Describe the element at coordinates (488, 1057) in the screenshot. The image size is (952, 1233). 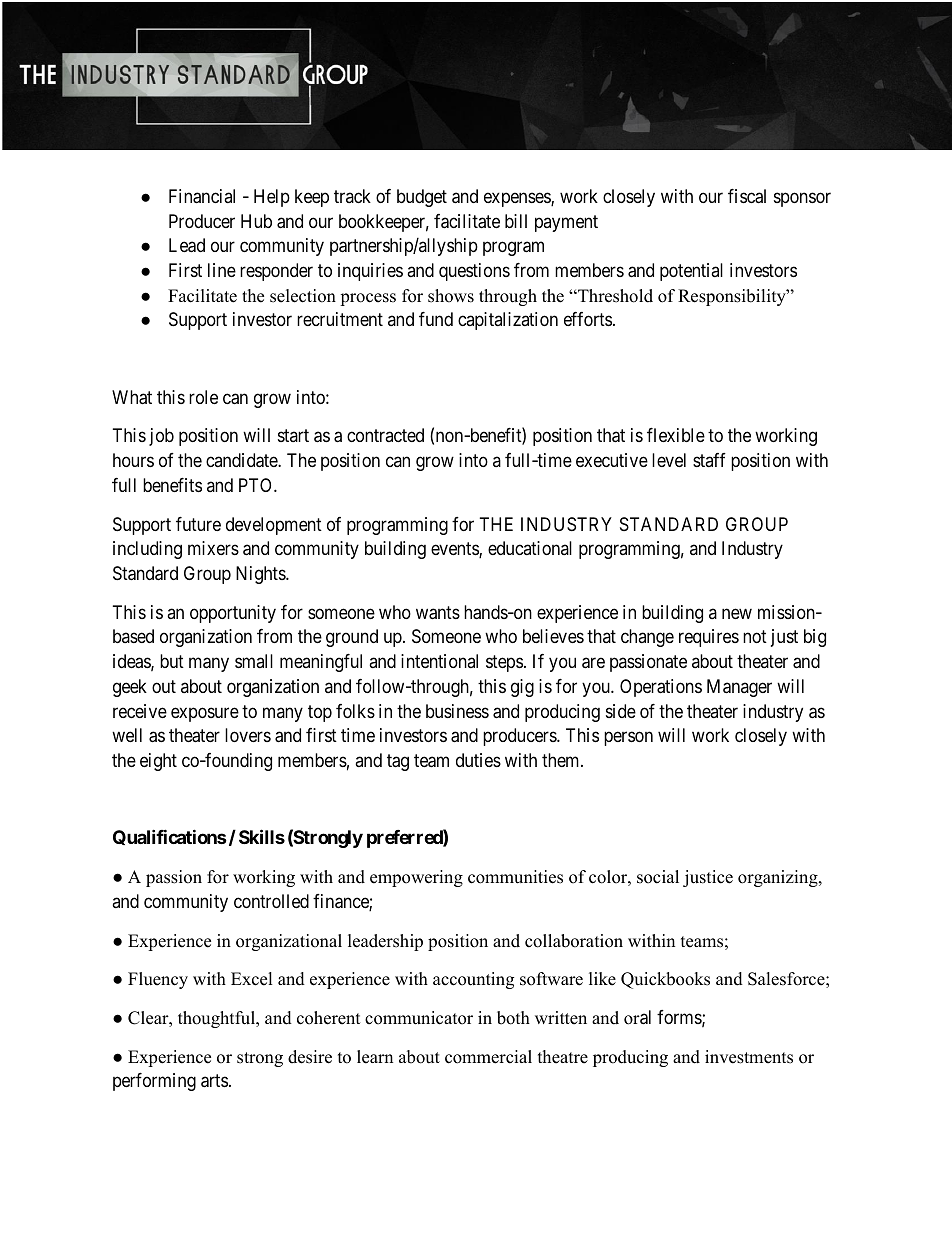
I see `commercial` at that location.
